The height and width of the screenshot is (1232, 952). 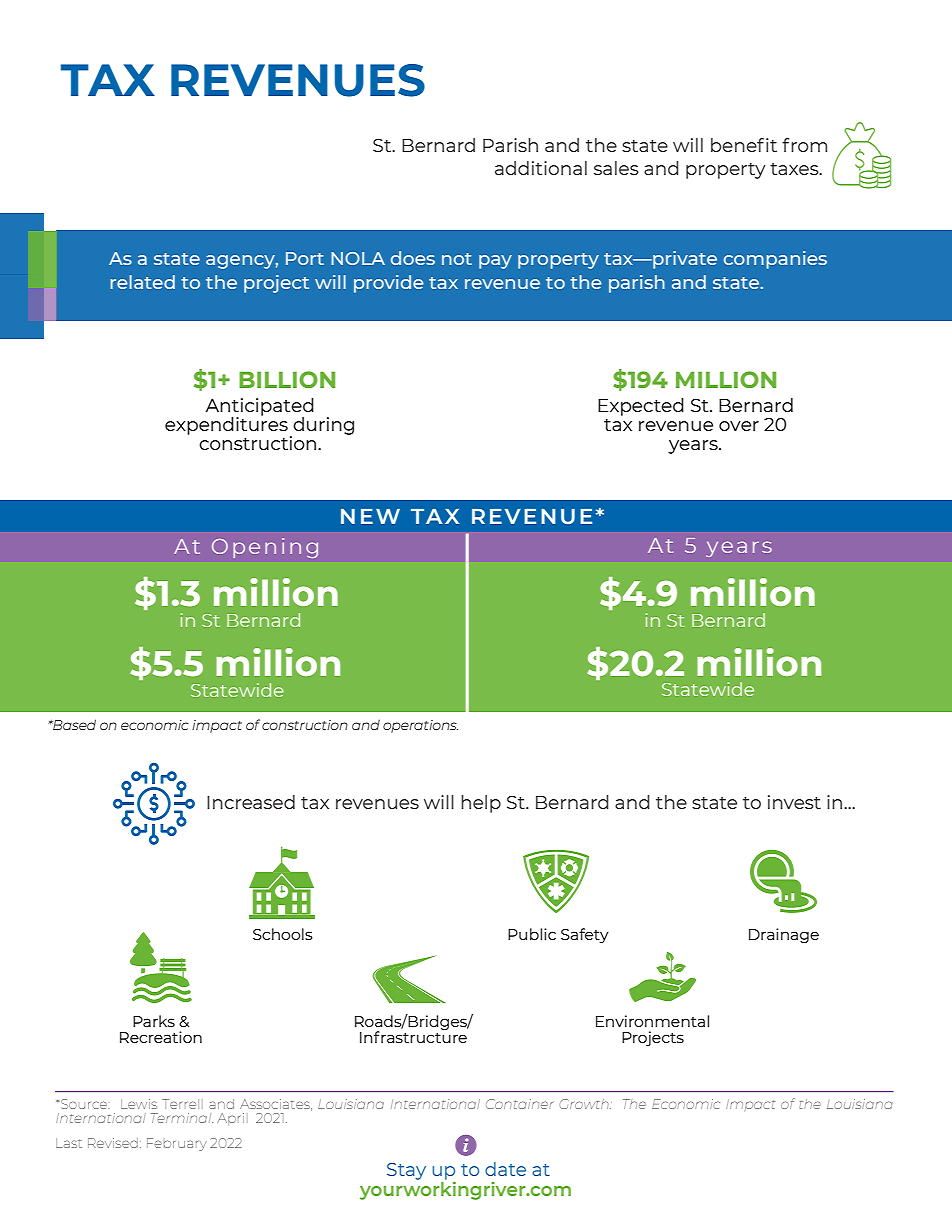 What do you see at coordinates (251, 802) in the screenshot?
I see `Increased` at bounding box center [251, 802].
